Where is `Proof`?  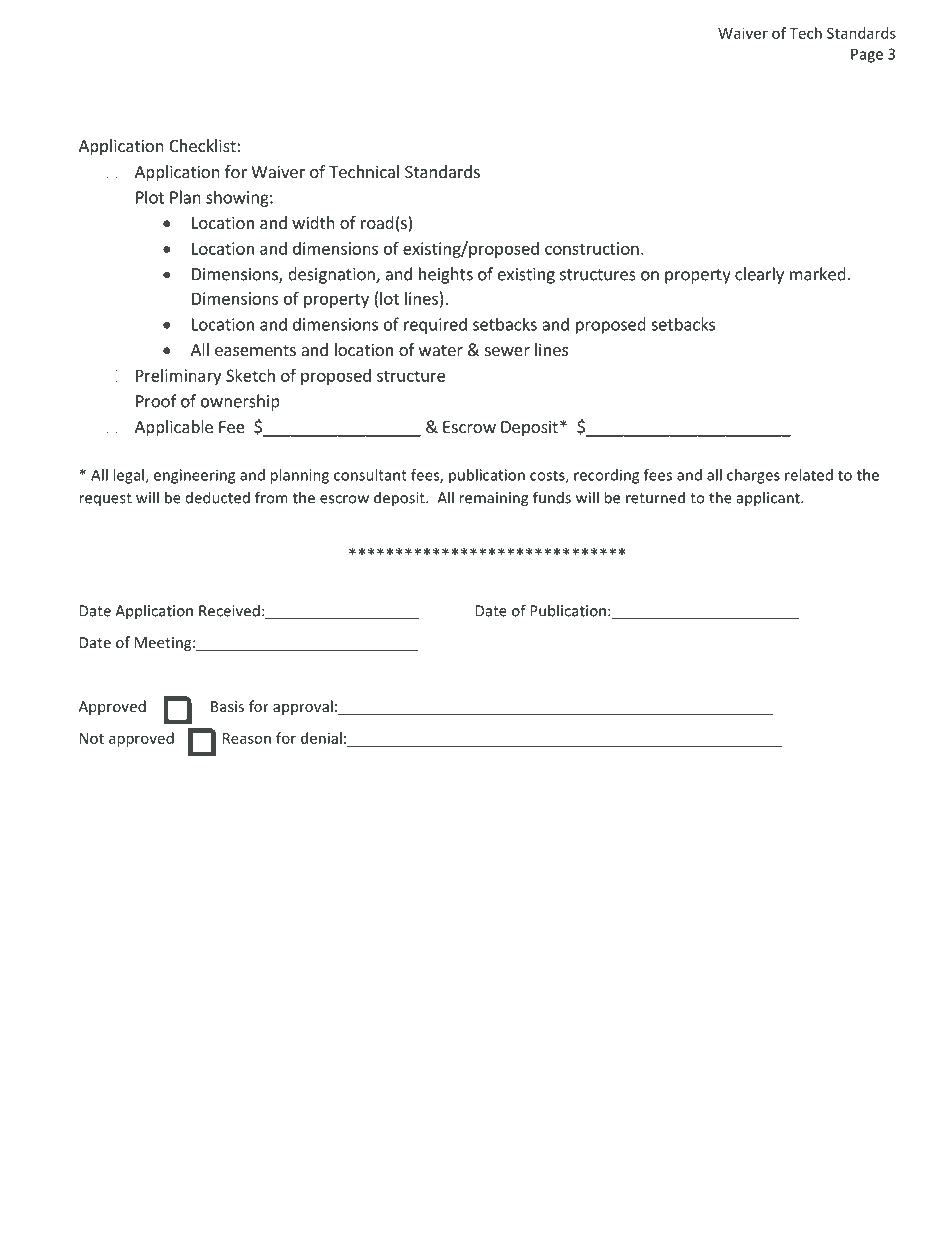
Proof is located at coordinates (156, 401).
